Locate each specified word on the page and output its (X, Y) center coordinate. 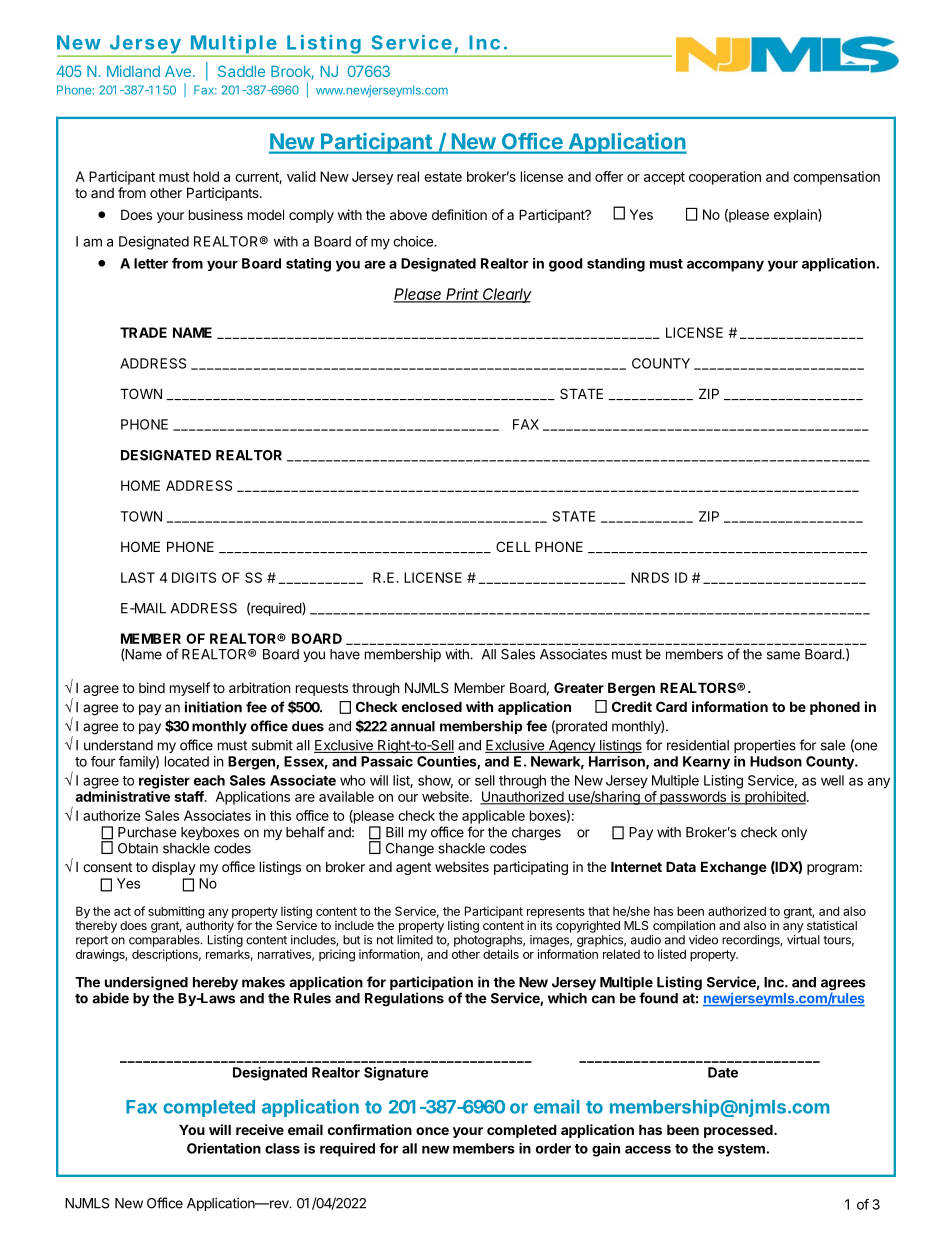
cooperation (725, 178)
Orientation (224, 1148)
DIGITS (194, 577)
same (783, 655)
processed (739, 1131)
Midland (133, 71)
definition (459, 214)
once (432, 1131)
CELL (513, 546)
